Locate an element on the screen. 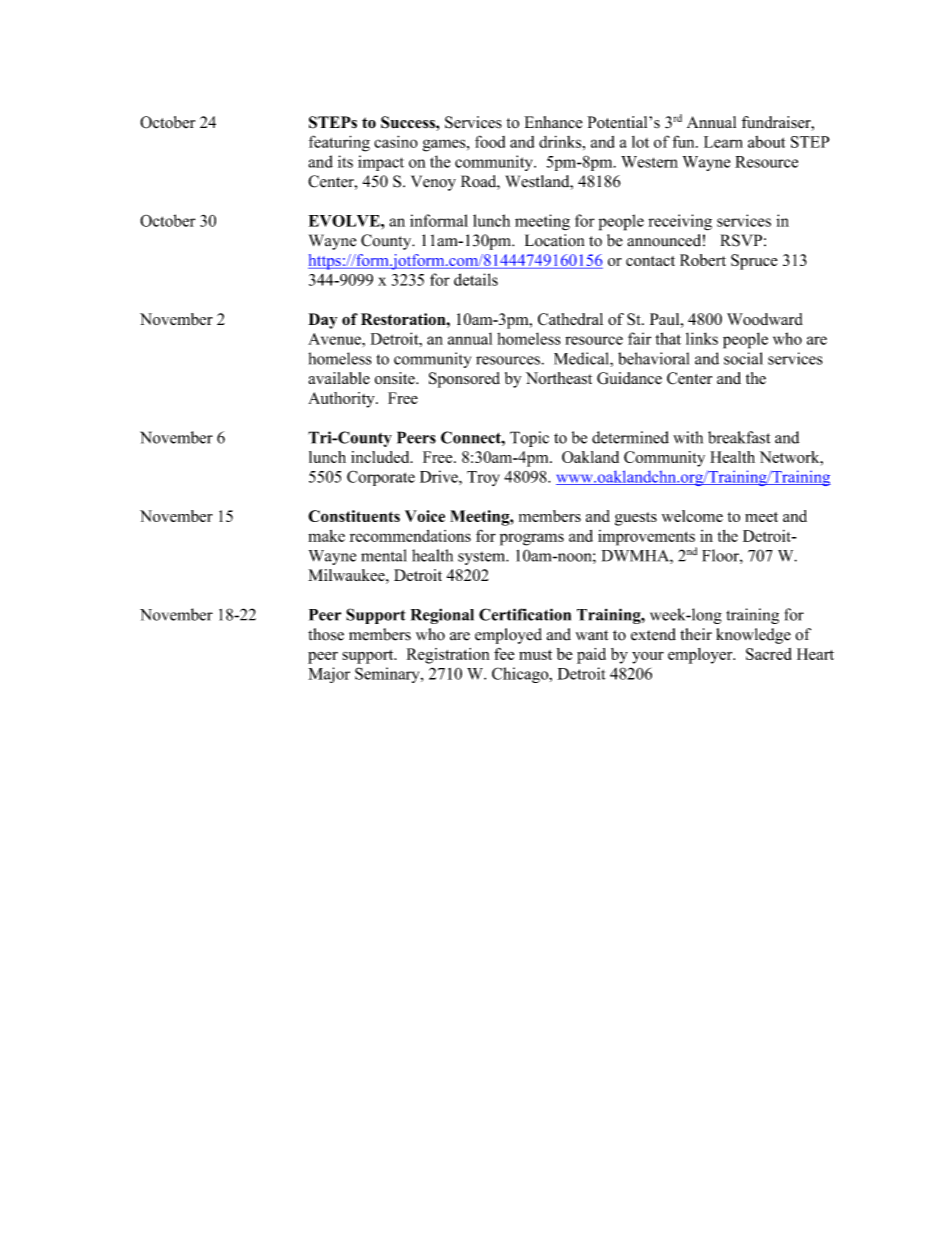 This screenshot has height=1233, width=952. Northeast is located at coordinates (559, 378).
